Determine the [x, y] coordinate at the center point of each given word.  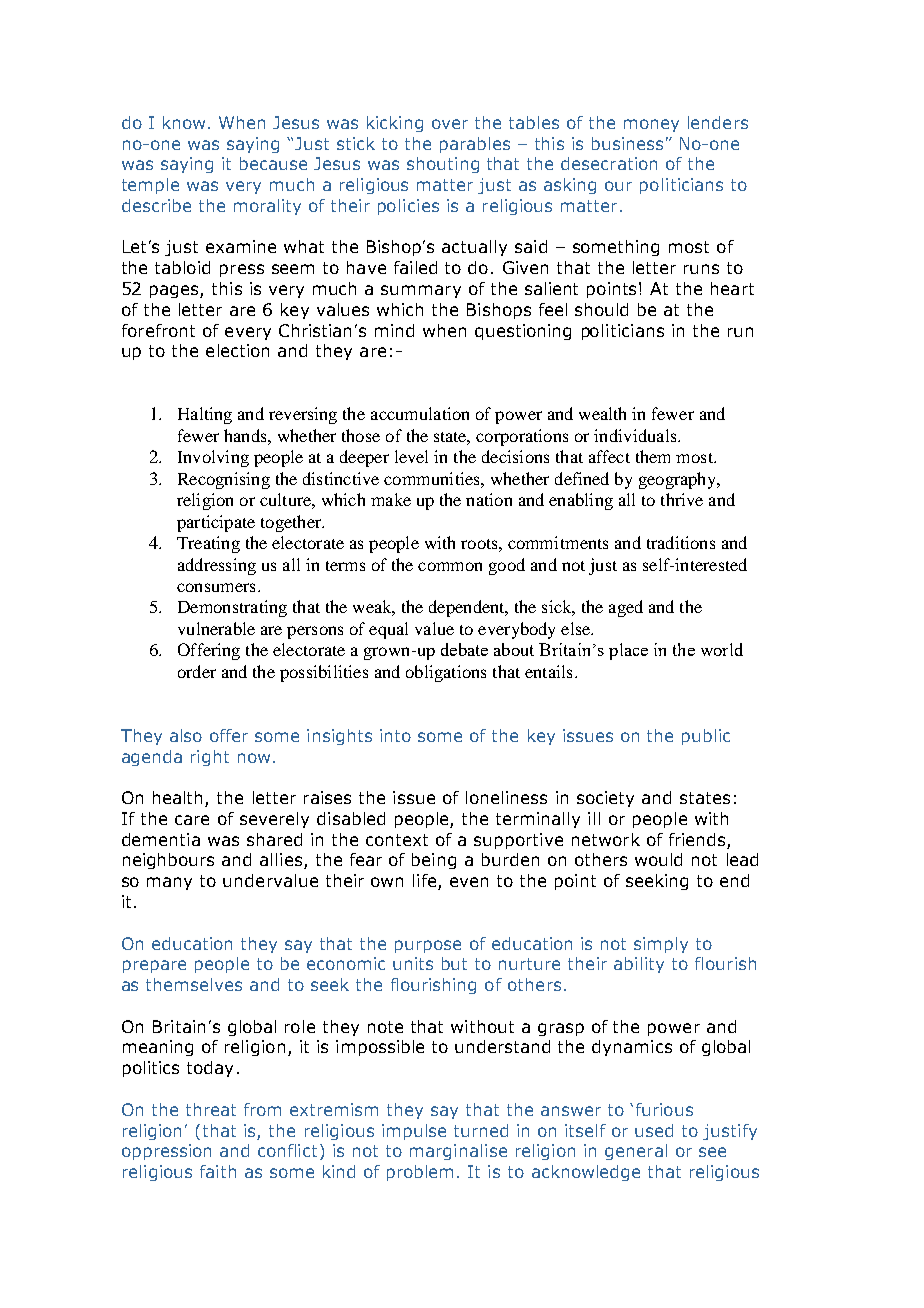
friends [697, 839]
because [273, 163]
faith [218, 1171]
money [651, 125]
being [434, 861]
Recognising [224, 480]
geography [679, 480]
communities [433, 478]
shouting [443, 165]
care [192, 820]
